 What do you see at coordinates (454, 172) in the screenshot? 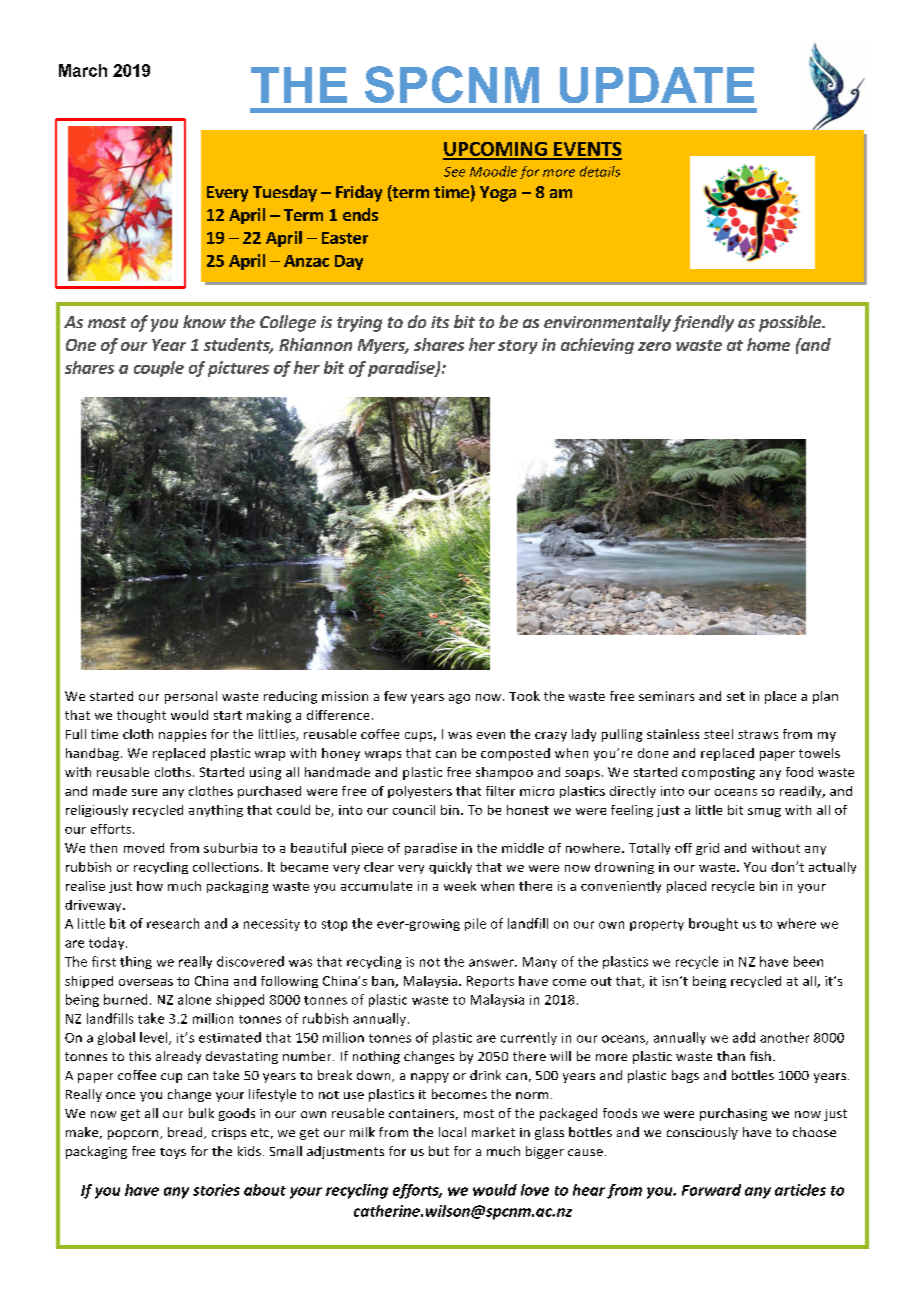
I see `See` at bounding box center [454, 172].
